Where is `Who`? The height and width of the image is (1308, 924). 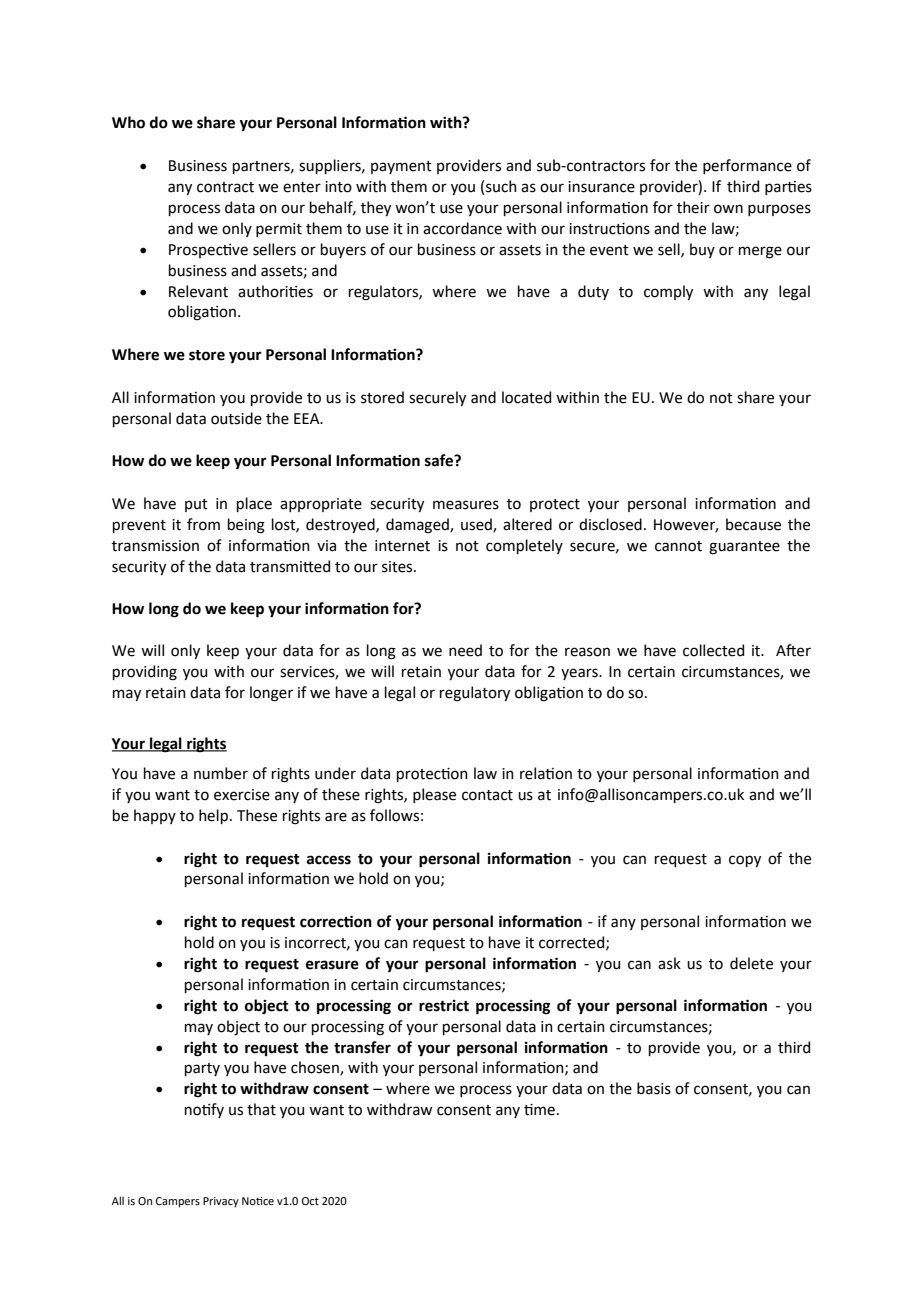 Who is located at coordinates (128, 122).
